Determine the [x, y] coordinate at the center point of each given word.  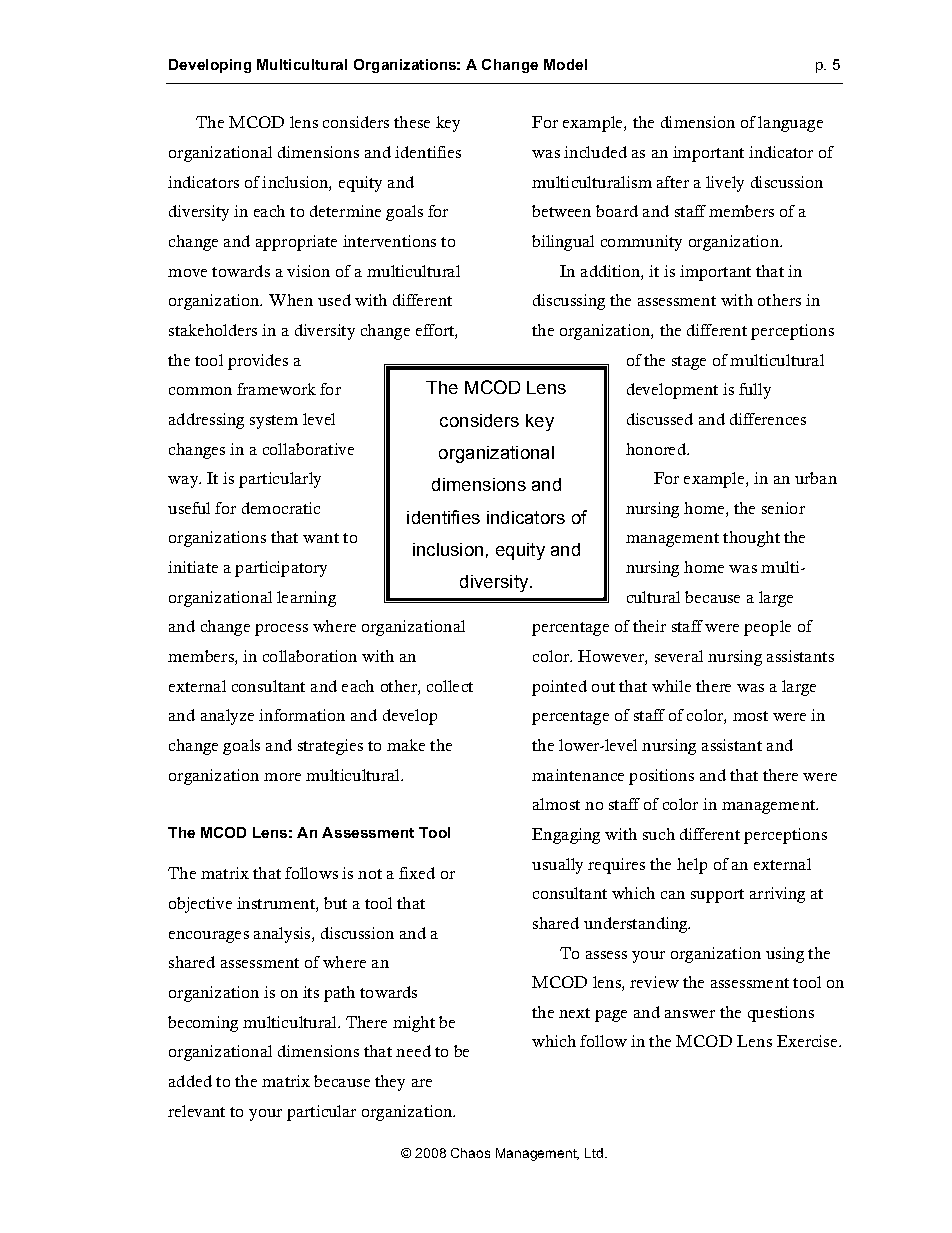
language [790, 124]
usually [557, 866]
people [767, 628]
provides [258, 362]
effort [436, 331]
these [412, 122]
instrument [277, 904]
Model [565, 64]
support [717, 896]
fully [755, 391]
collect [450, 686]
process [281, 630]
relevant [196, 1111]
